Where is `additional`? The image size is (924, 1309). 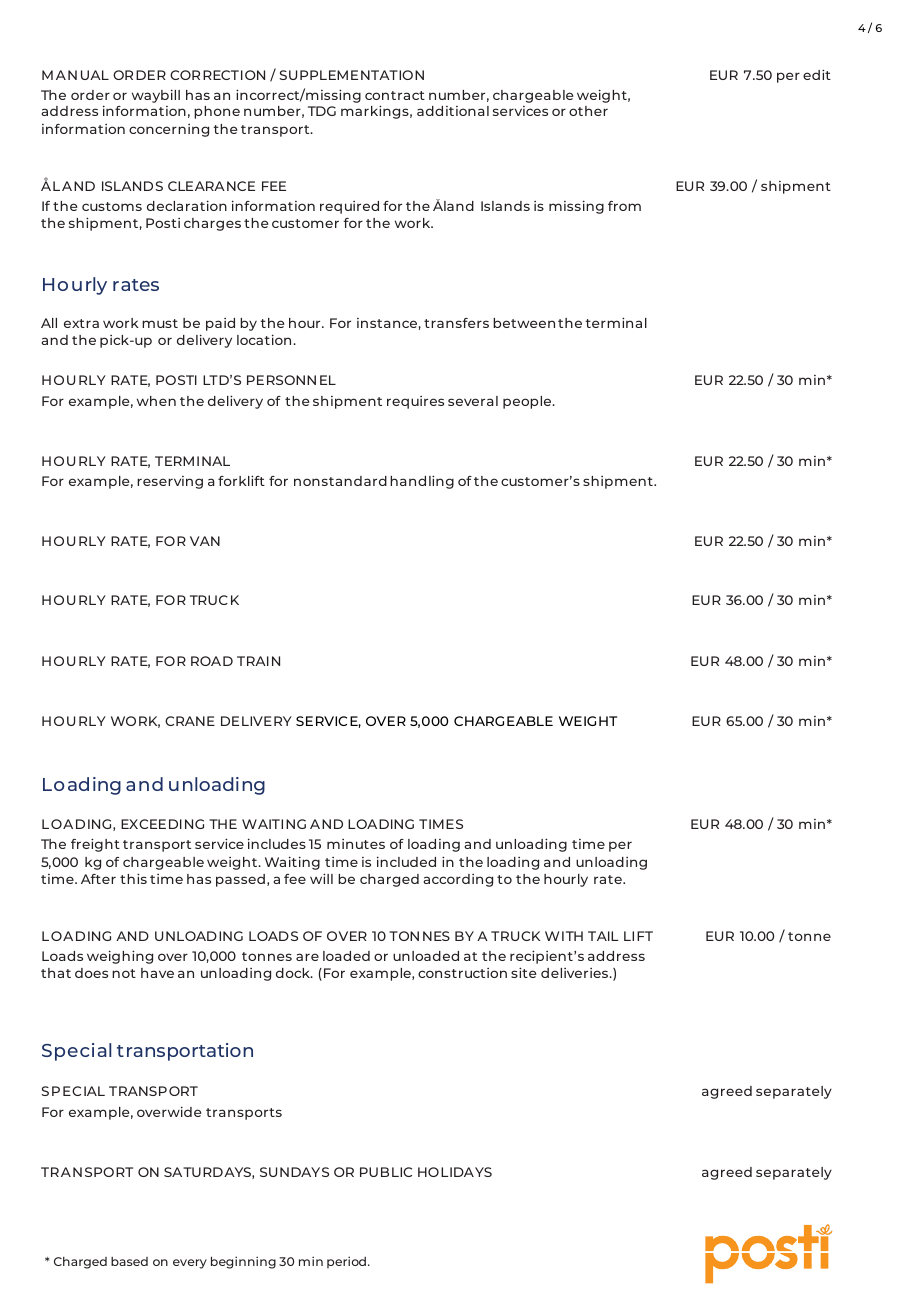
additional is located at coordinates (453, 111).
